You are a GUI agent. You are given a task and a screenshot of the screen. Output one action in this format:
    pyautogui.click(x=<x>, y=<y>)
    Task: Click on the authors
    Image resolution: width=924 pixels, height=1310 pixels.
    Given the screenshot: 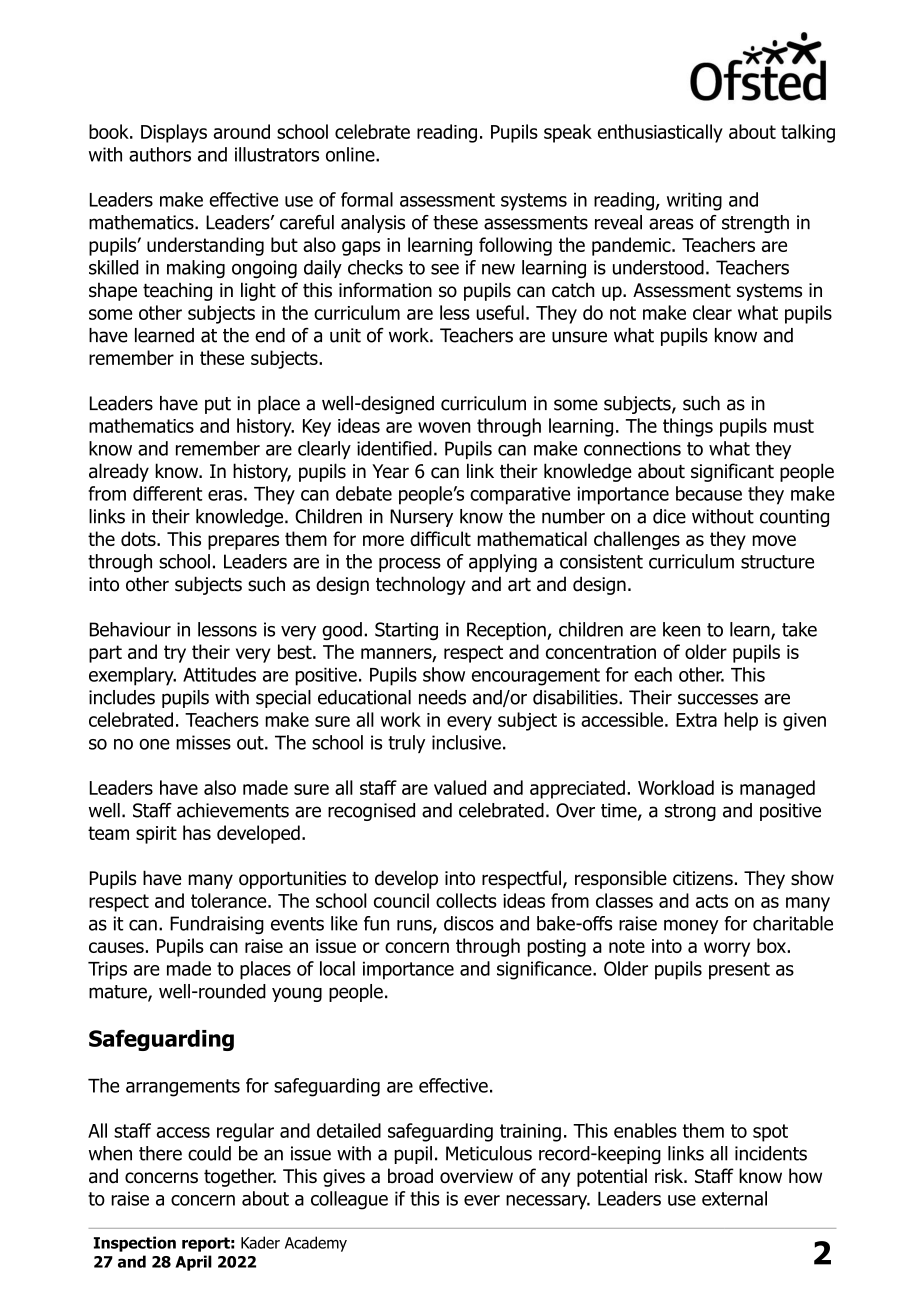 What is the action you would take?
    pyautogui.click(x=160, y=154)
